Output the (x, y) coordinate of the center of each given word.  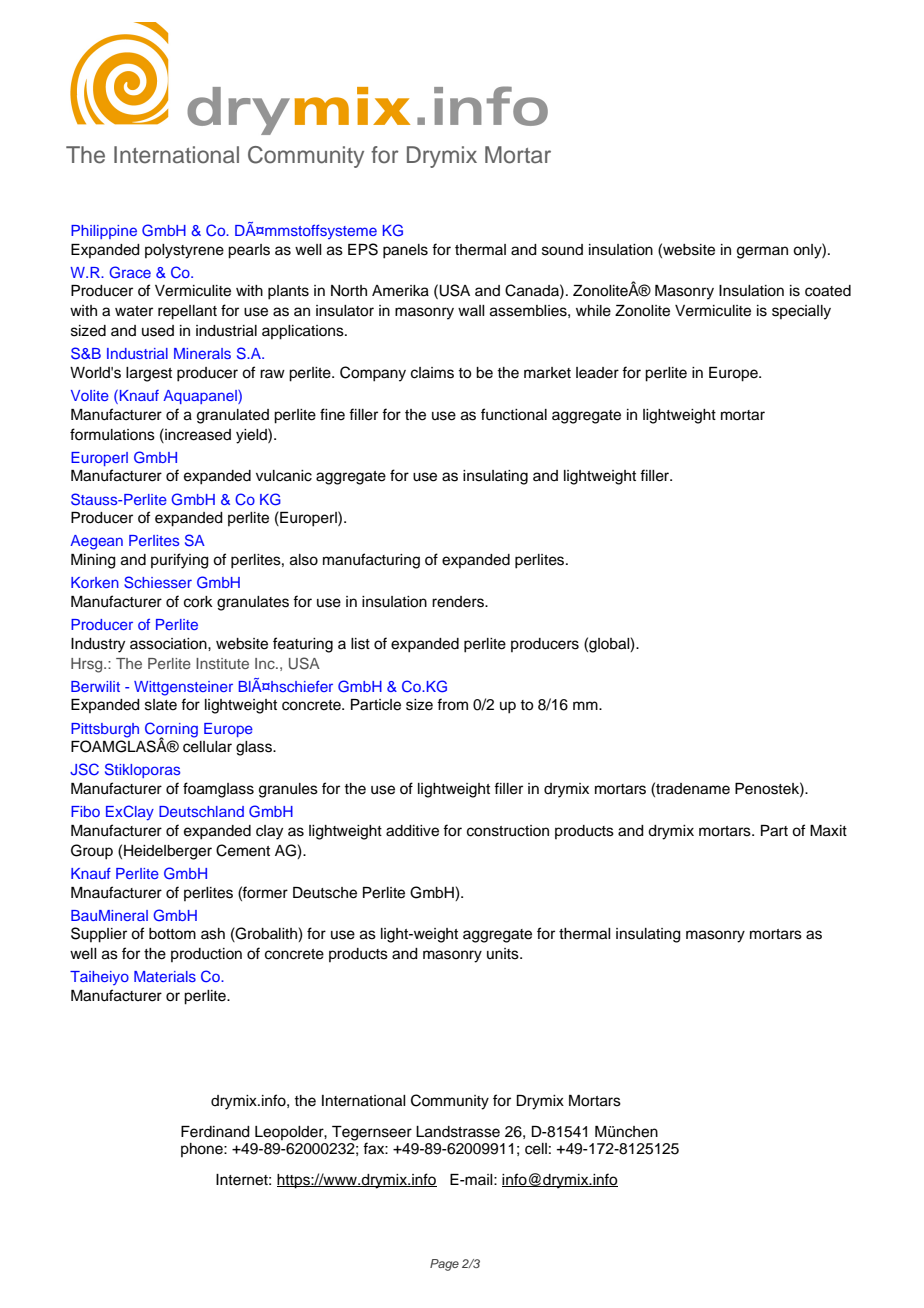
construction (508, 831)
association (169, 644)
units (504, 954)
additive (412, 831)
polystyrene (184, 251)
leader (597, 373)
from (452, 704)
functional (514, 414)
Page (444, 1265)
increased (197, 434)
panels (405, 251)
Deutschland (201, 811)
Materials (165, 976)
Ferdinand (215, 1132)
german (762, 252)
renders (459, 602)
